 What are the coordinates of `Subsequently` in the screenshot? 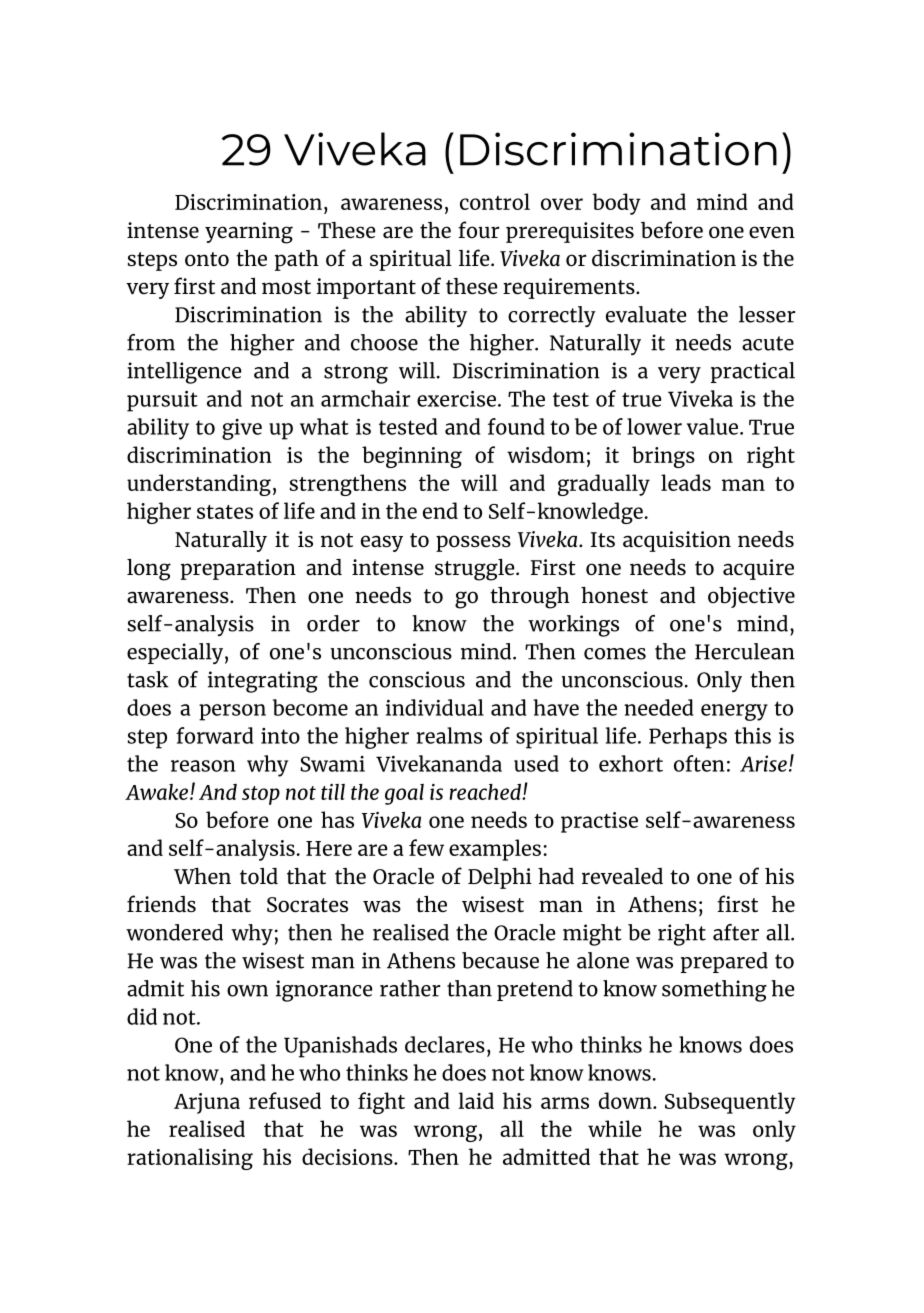 It's located at (730, 1103).
